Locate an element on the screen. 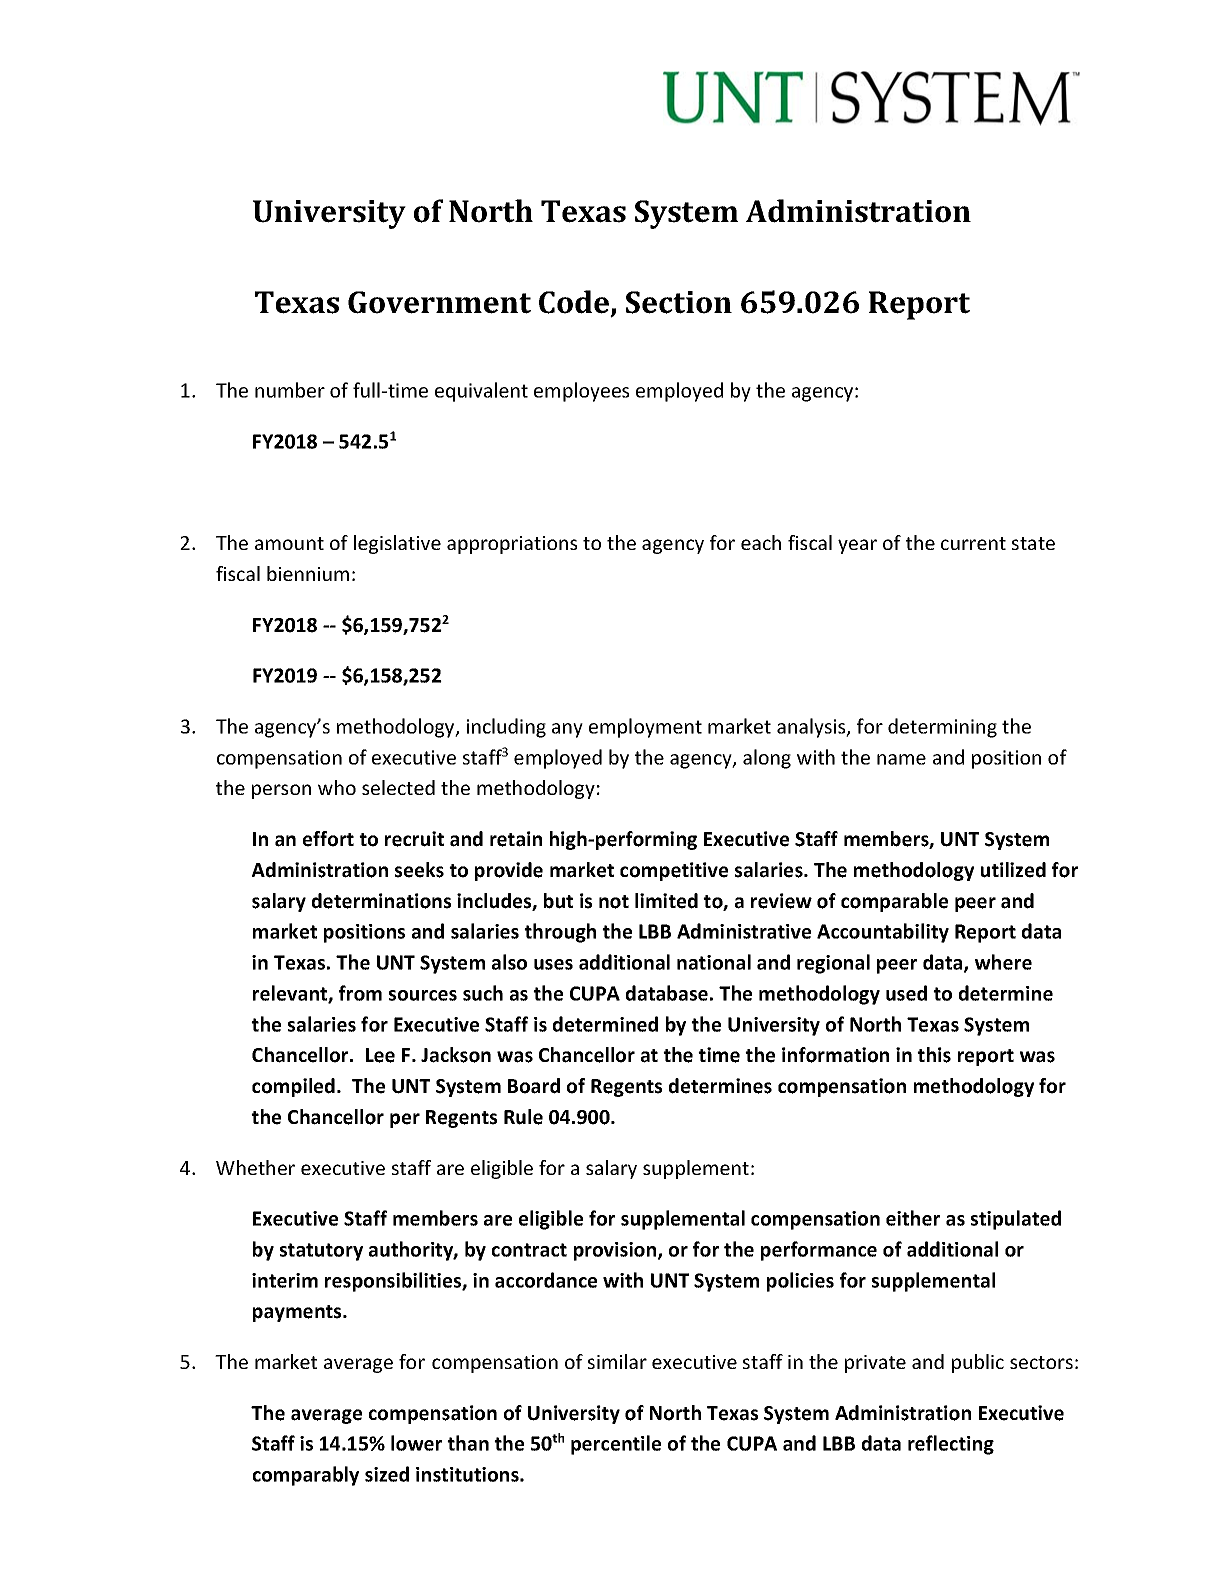 Image resolution: width=1224 pixels, height=1583 pixels. this is located at coordinates (934, 1055).
